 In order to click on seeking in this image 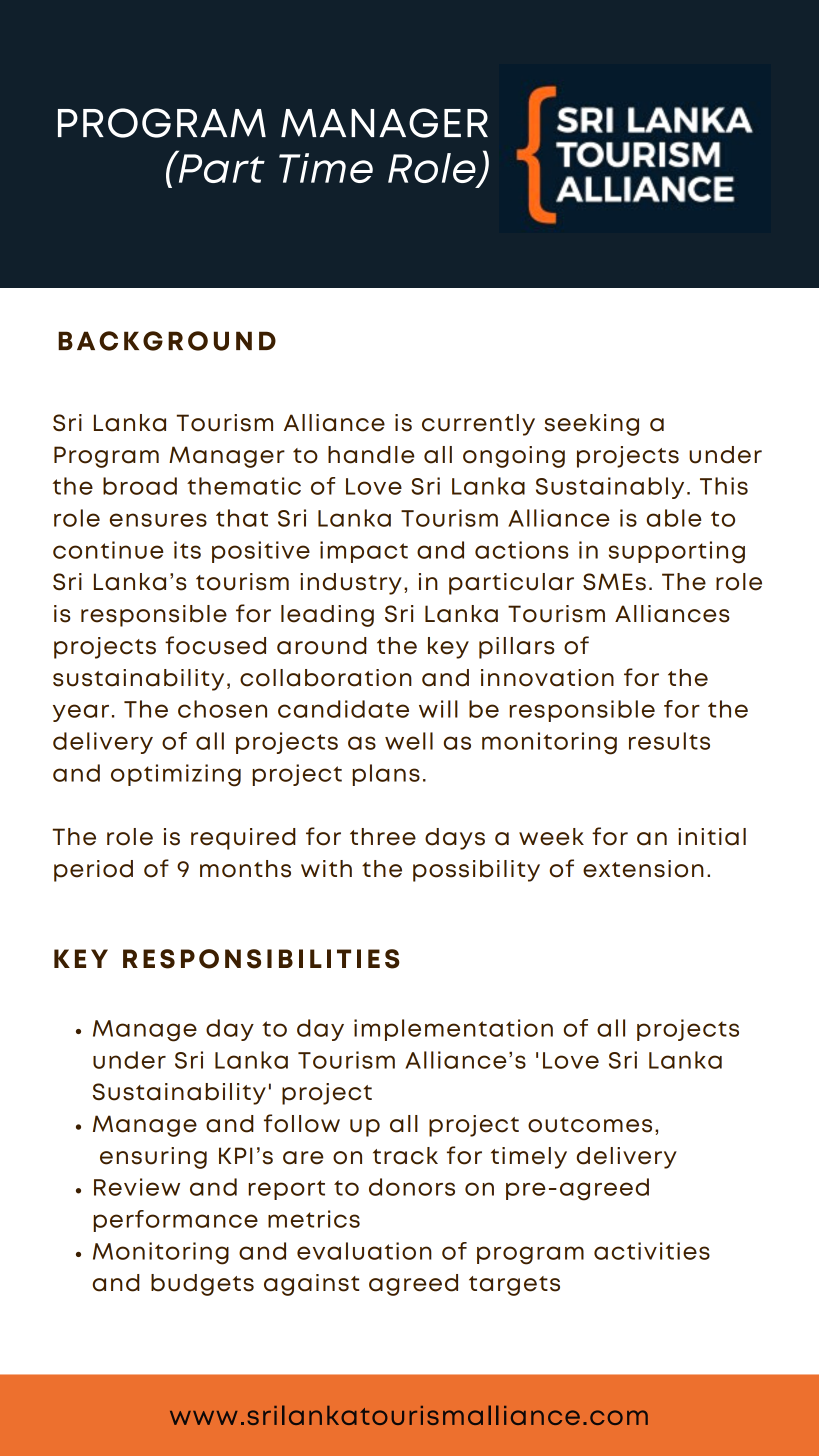, I will do `click(592, 425)`.
